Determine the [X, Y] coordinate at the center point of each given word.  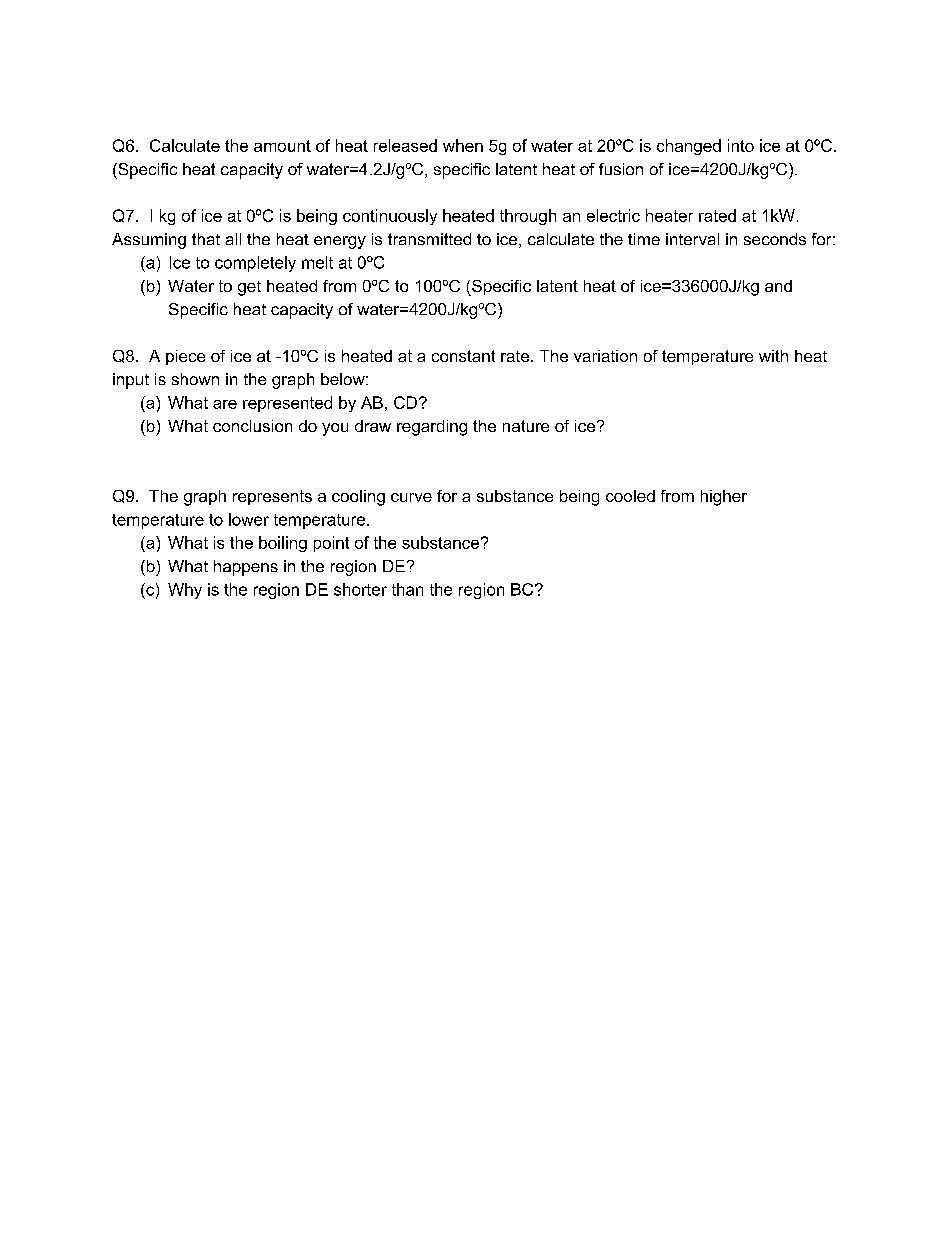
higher [724, 498]
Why [185, 591]
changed [689, 147]
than [407, 589]
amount [282, 146]
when [463, 145]
